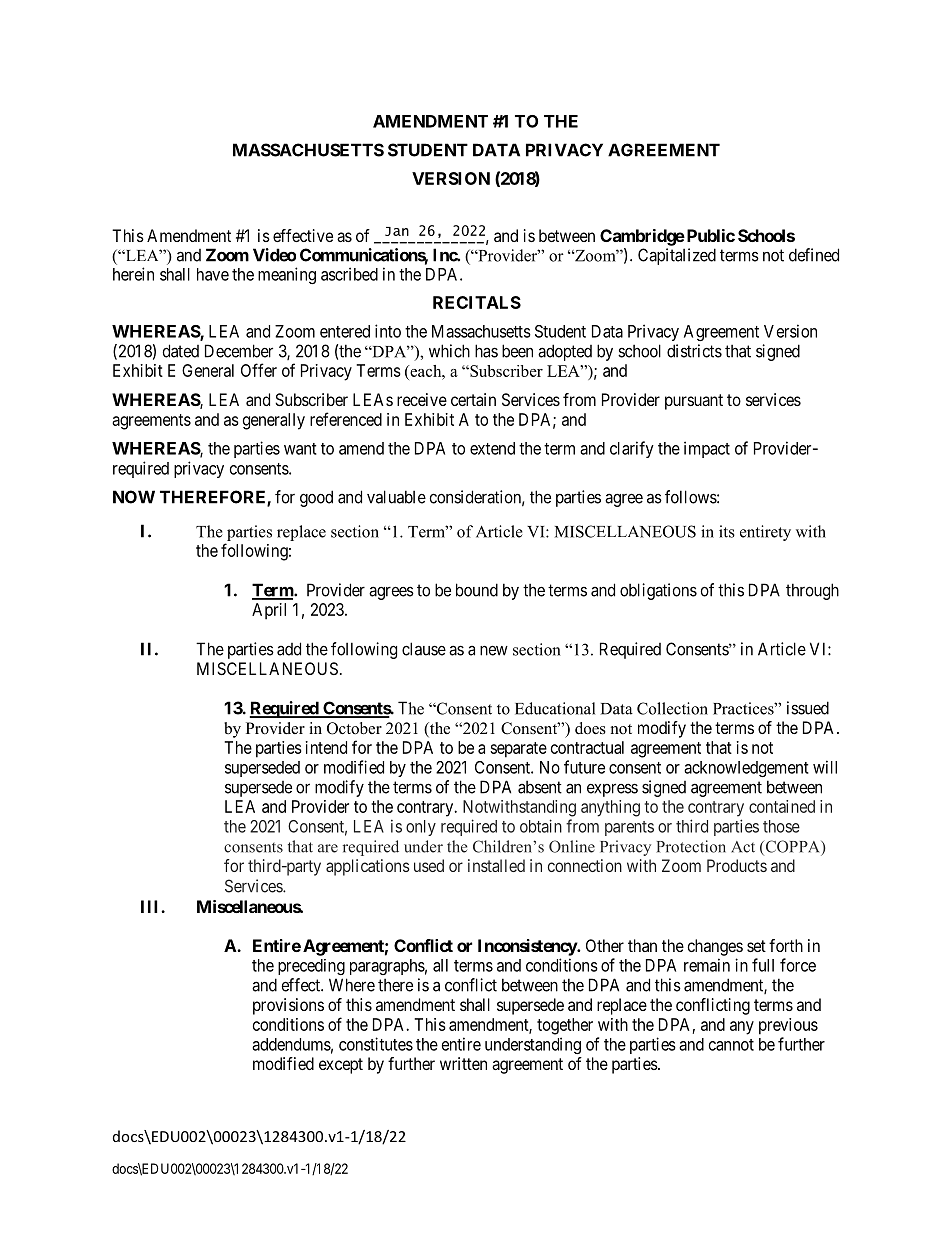 The height and width of the screenshot is (1233, 952). I want to click on installed, so click(496, 865).
